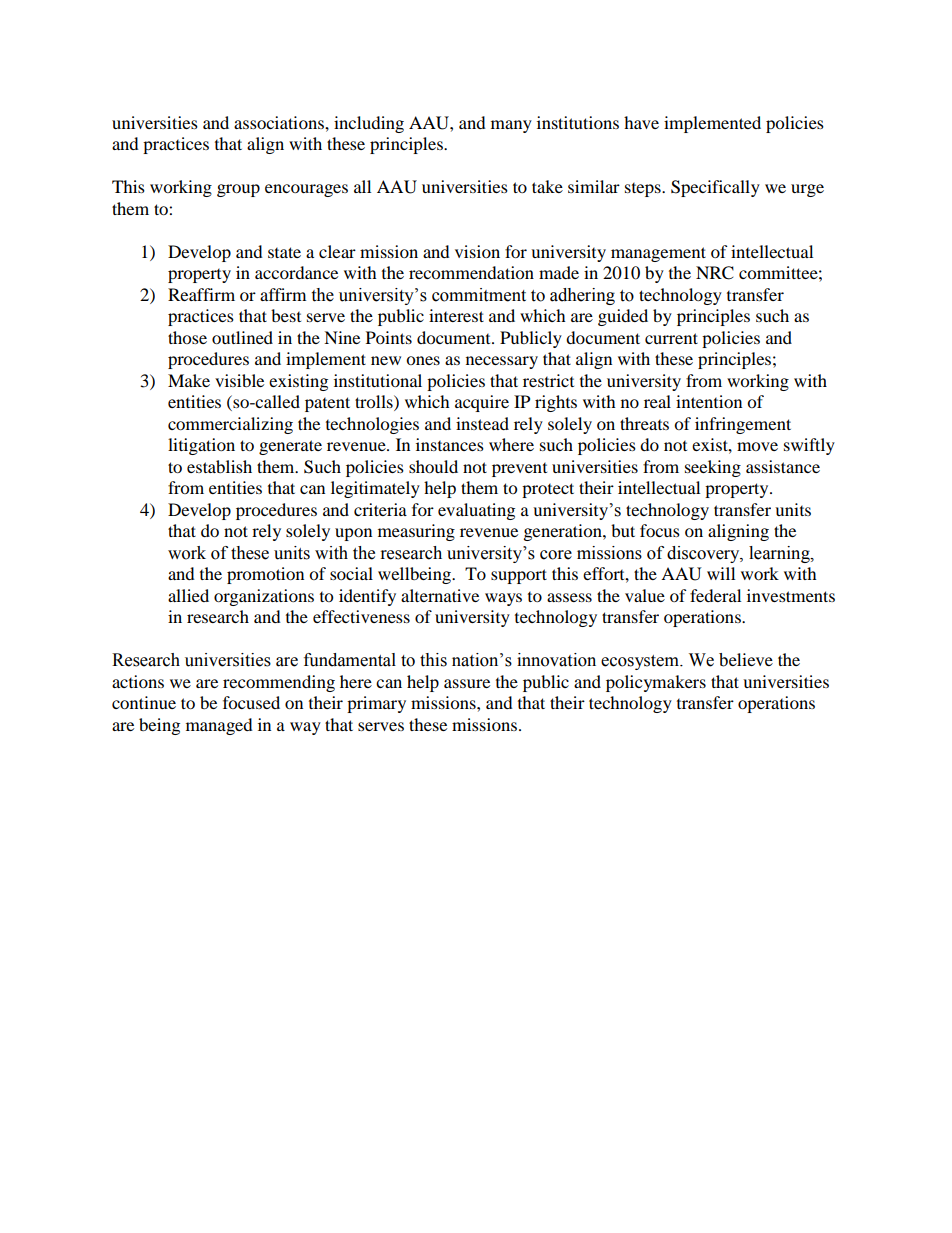  What do you see at coordinates (467, 683) in the image?
I see `assure` at bounding box center [467, 683].
